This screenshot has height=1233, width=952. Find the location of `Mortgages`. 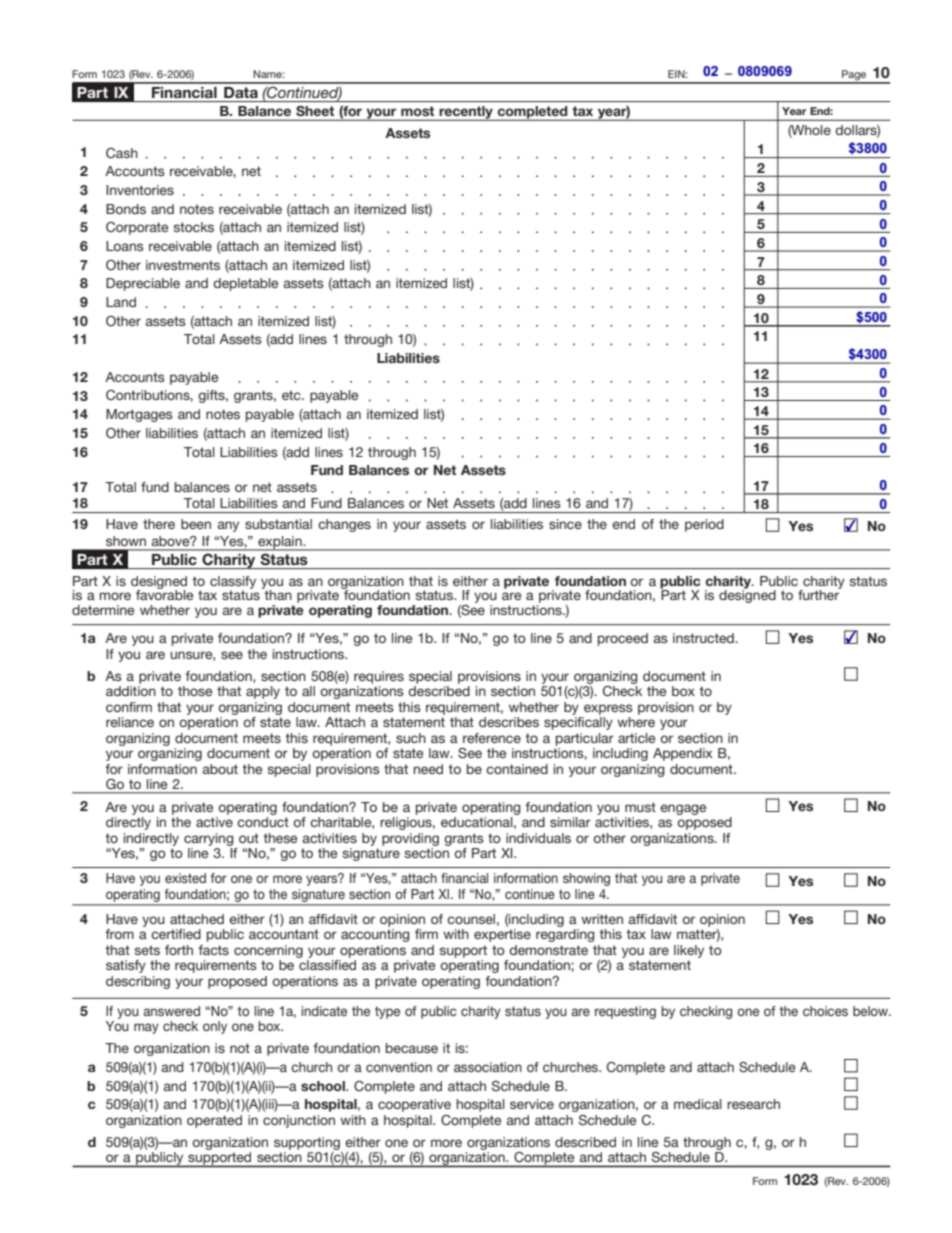

Mortgages is located at coordinates (139, 415).
